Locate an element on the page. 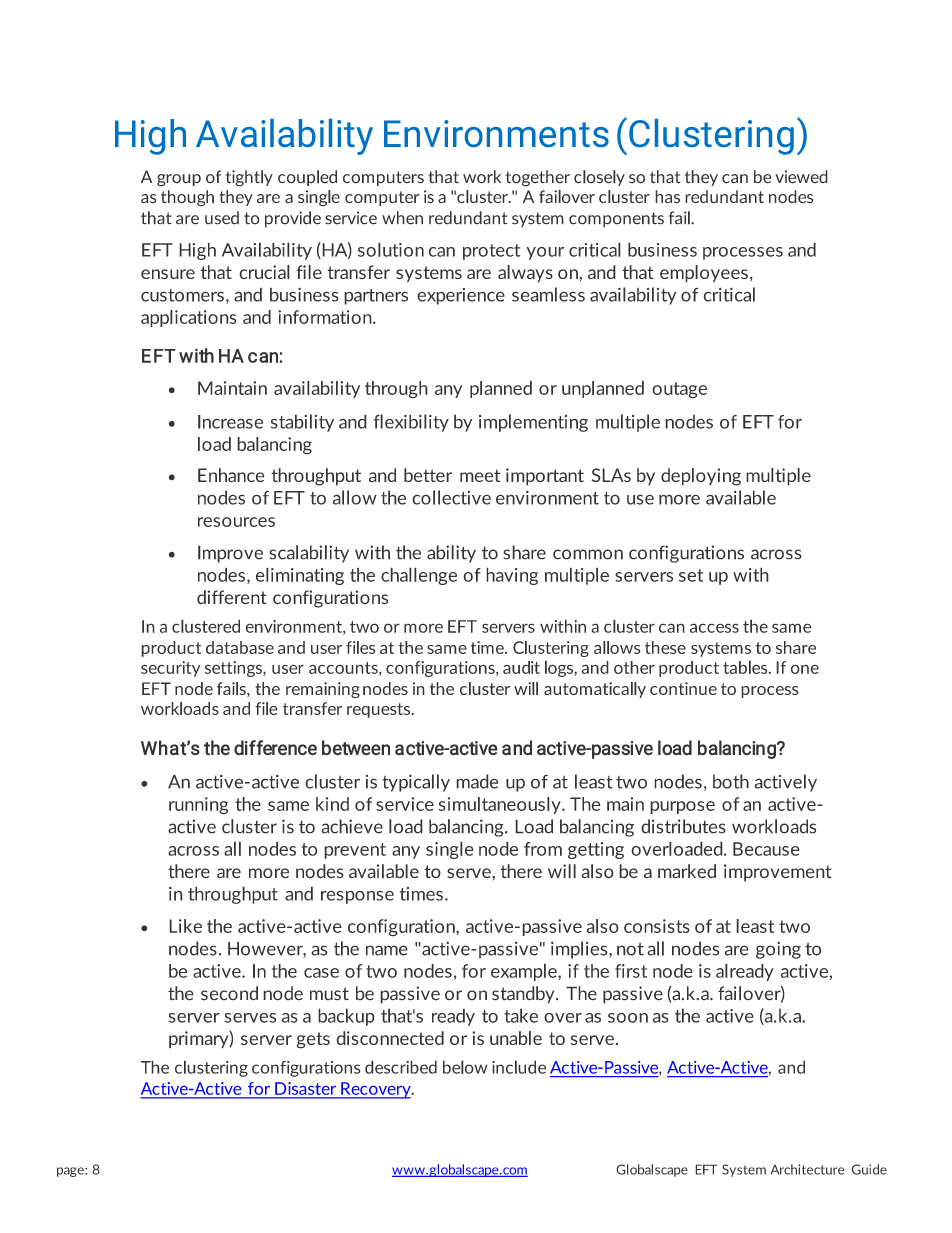  resources is located at coordinates (236, 522).
